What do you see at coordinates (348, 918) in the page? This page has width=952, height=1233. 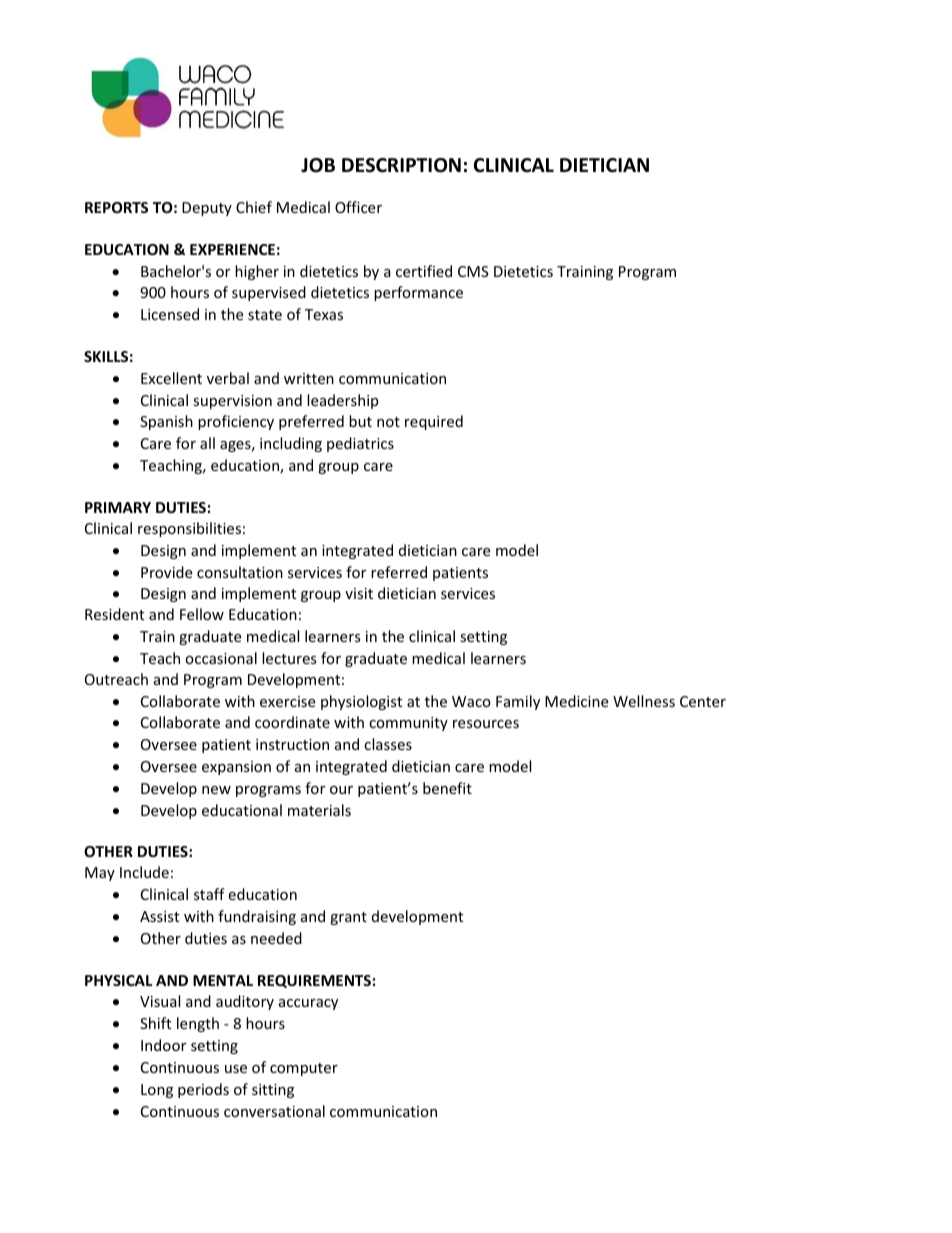 I see `grant` at bounding box center [348, 918].
